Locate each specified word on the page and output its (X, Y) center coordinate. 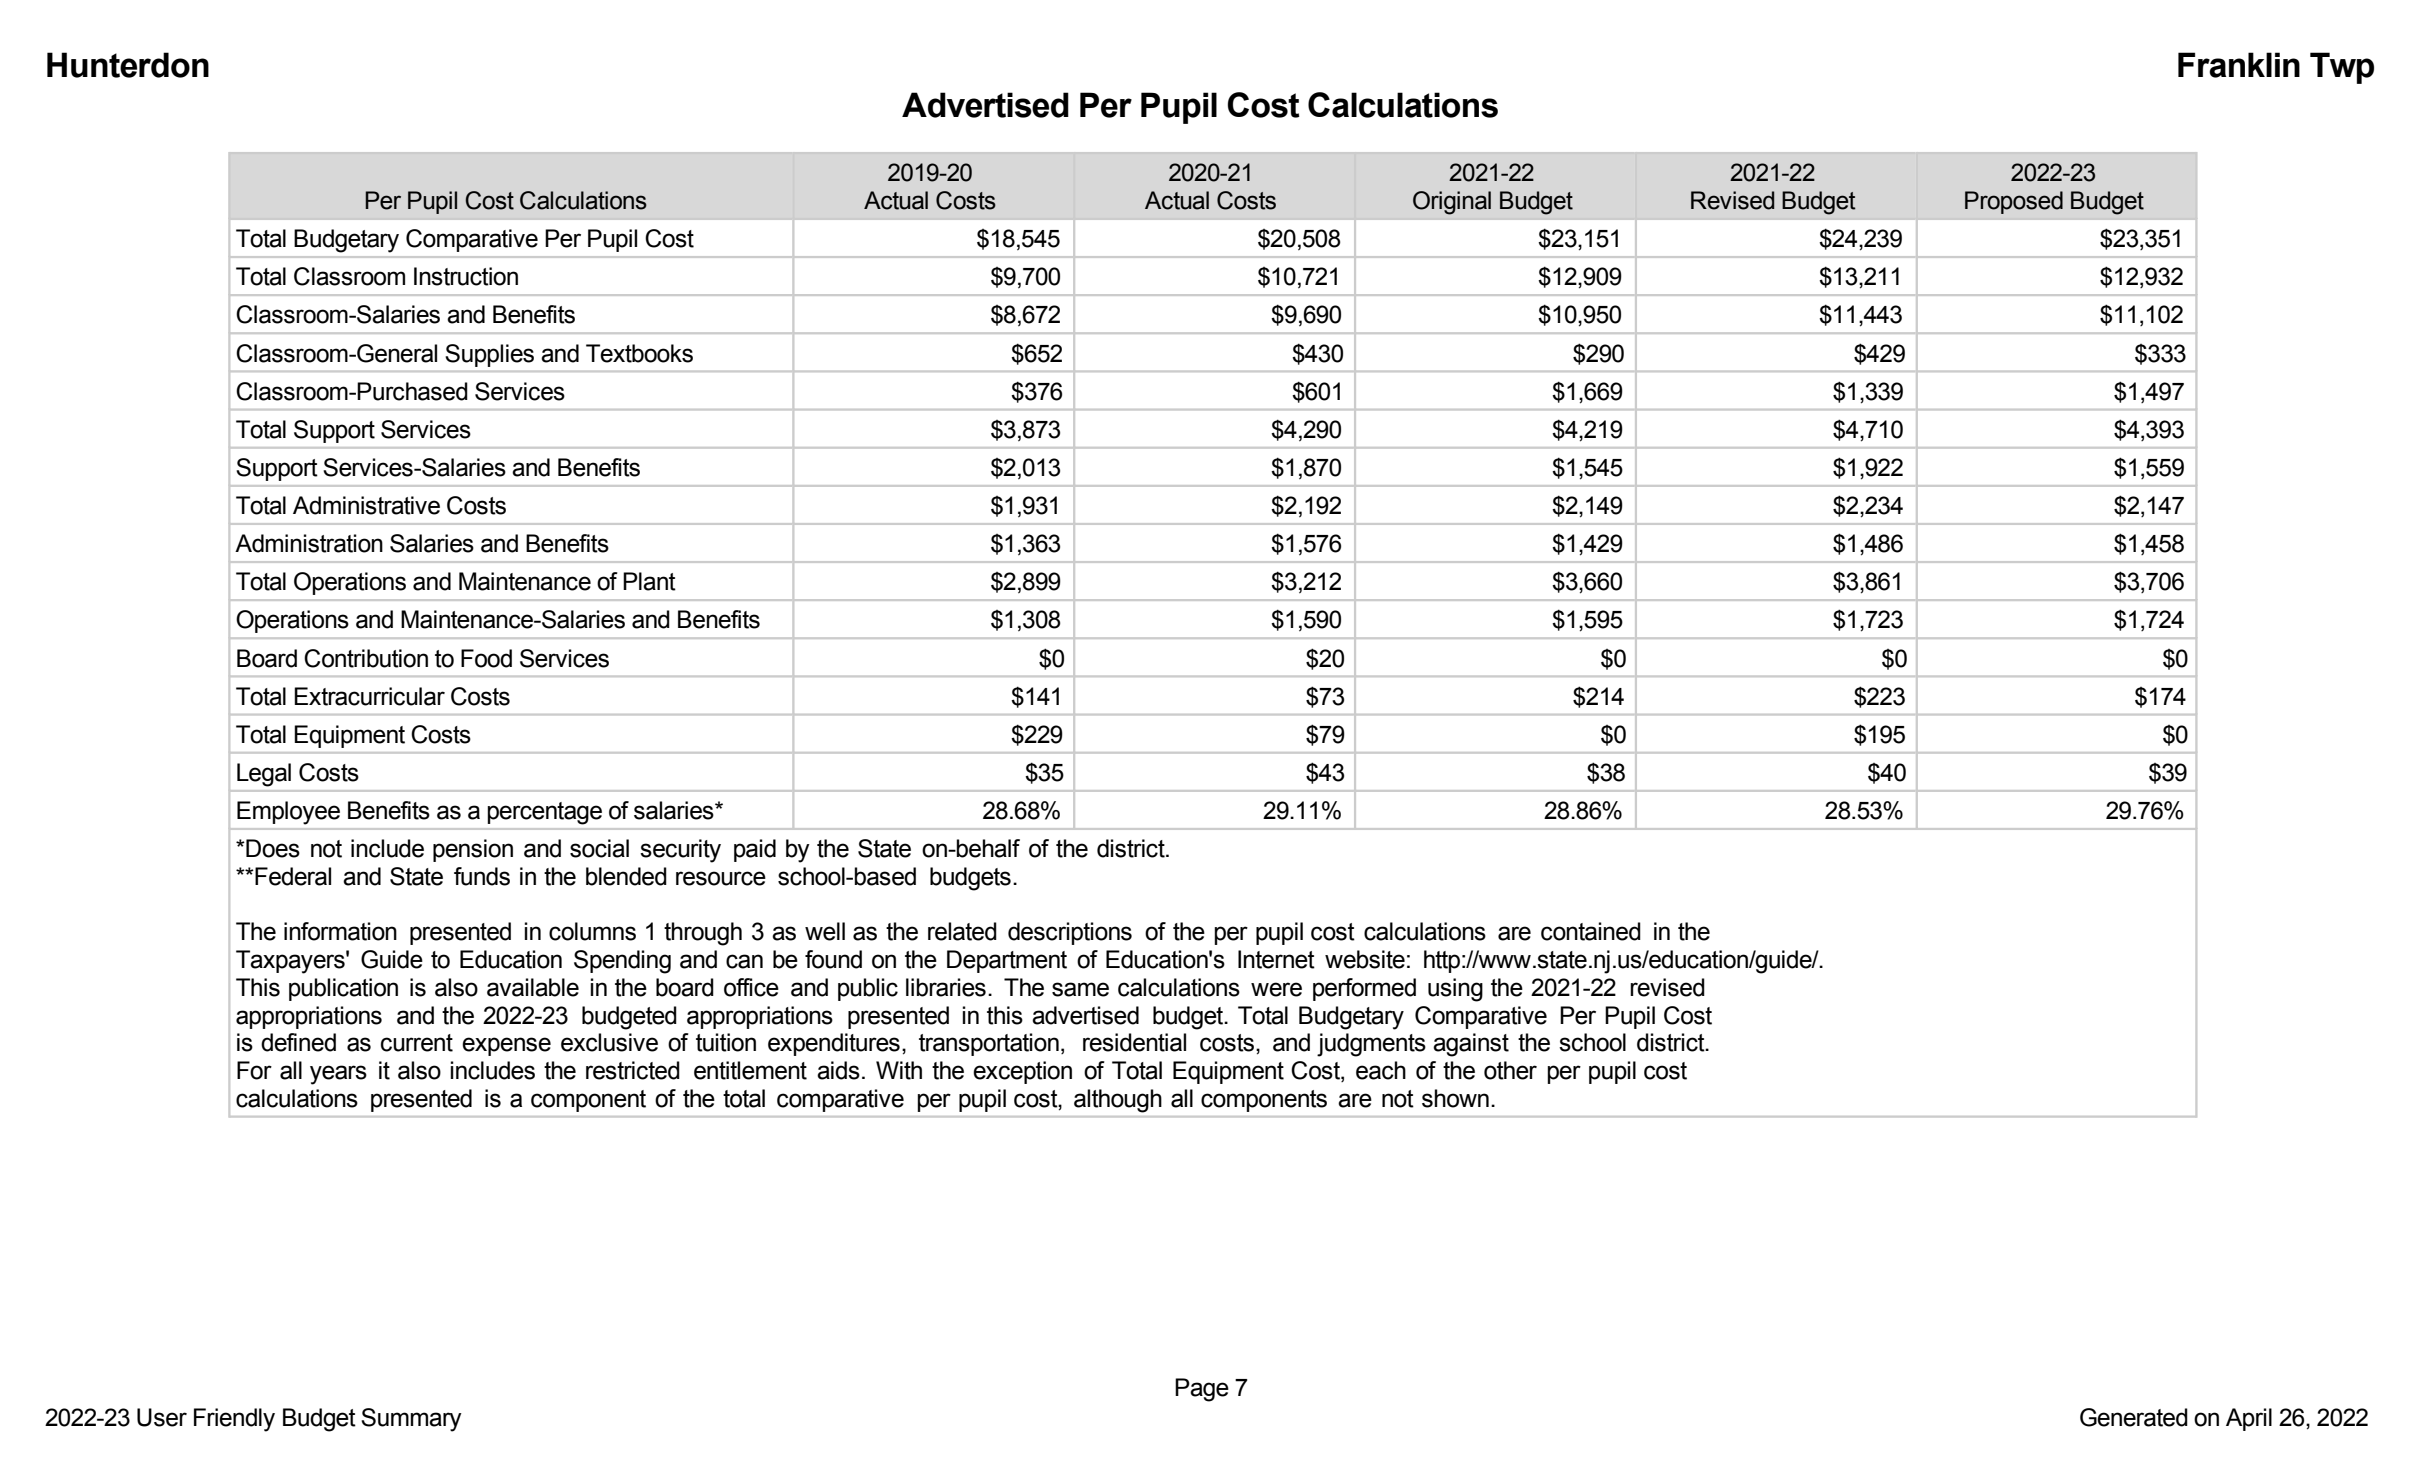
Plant (649, 581)
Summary (411, 1420)
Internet (1276, 959)
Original (1452, 203)
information (340, 931)
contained (1591, 931)
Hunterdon (128, 65)
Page (1202, 1390)
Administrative (366, 505)
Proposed (2014, 202)
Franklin (2239, 65)
